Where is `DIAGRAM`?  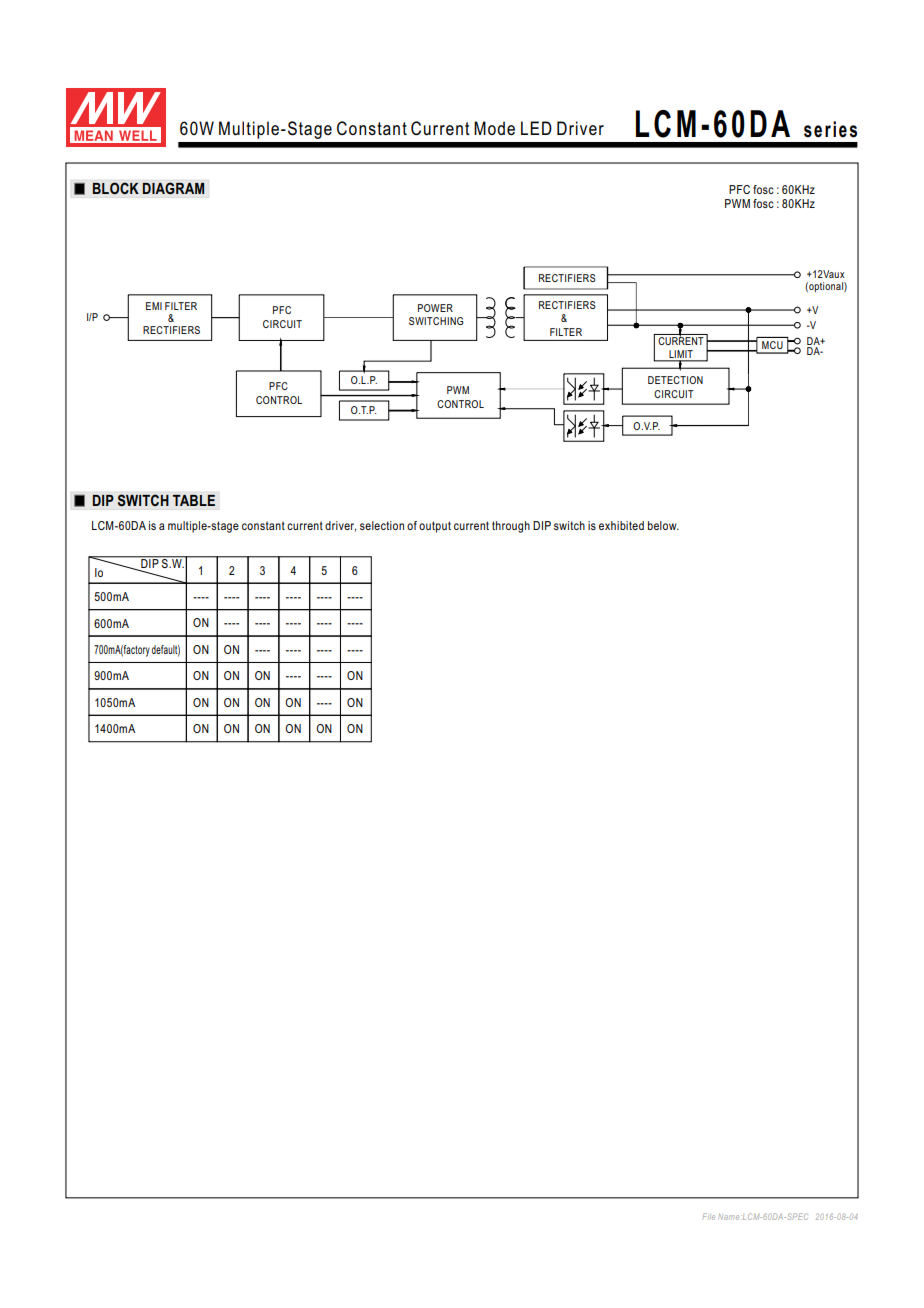
DIAGRAM is located at coordinates (173, 188).
